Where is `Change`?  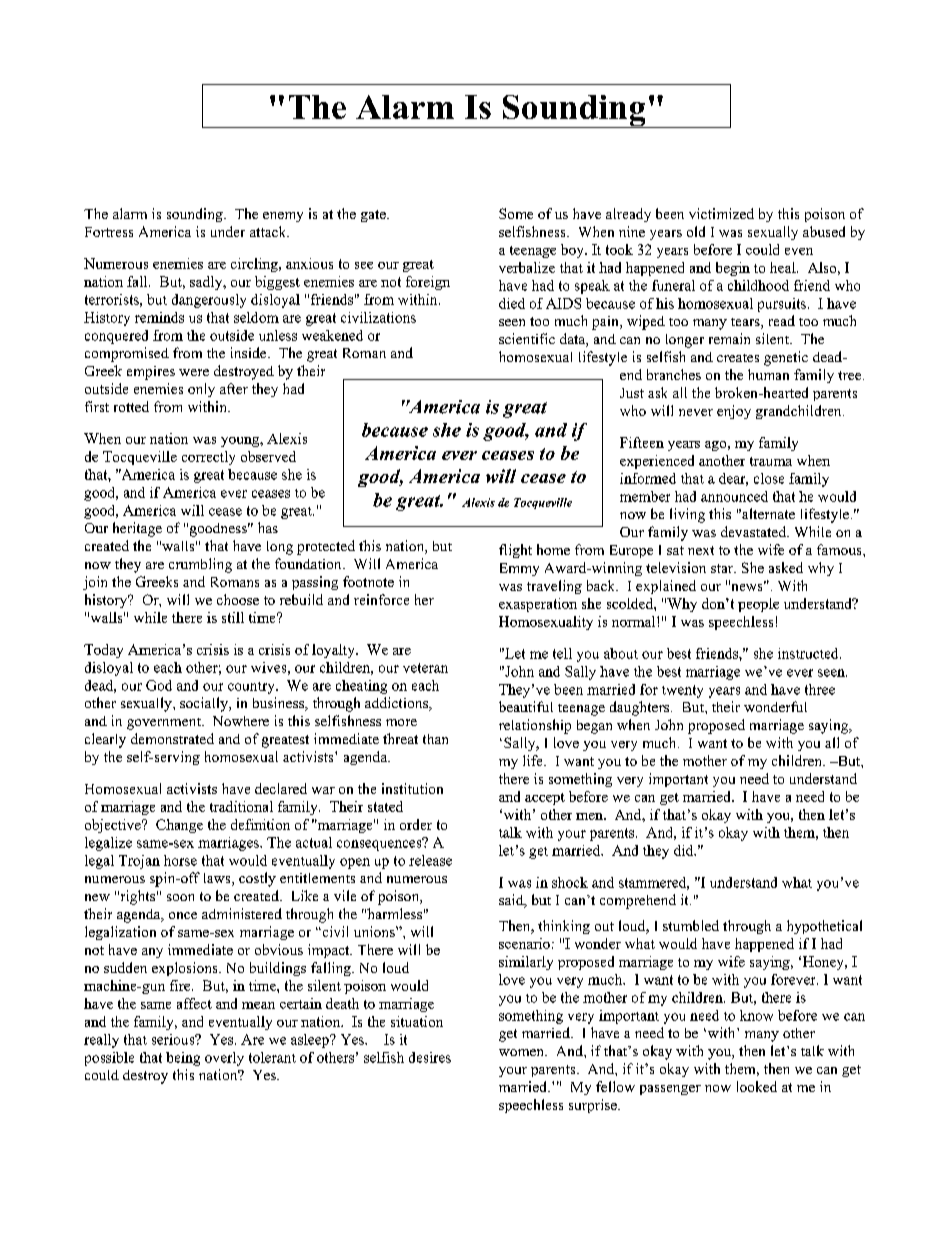
Change is located at coordinates (179, 826).
